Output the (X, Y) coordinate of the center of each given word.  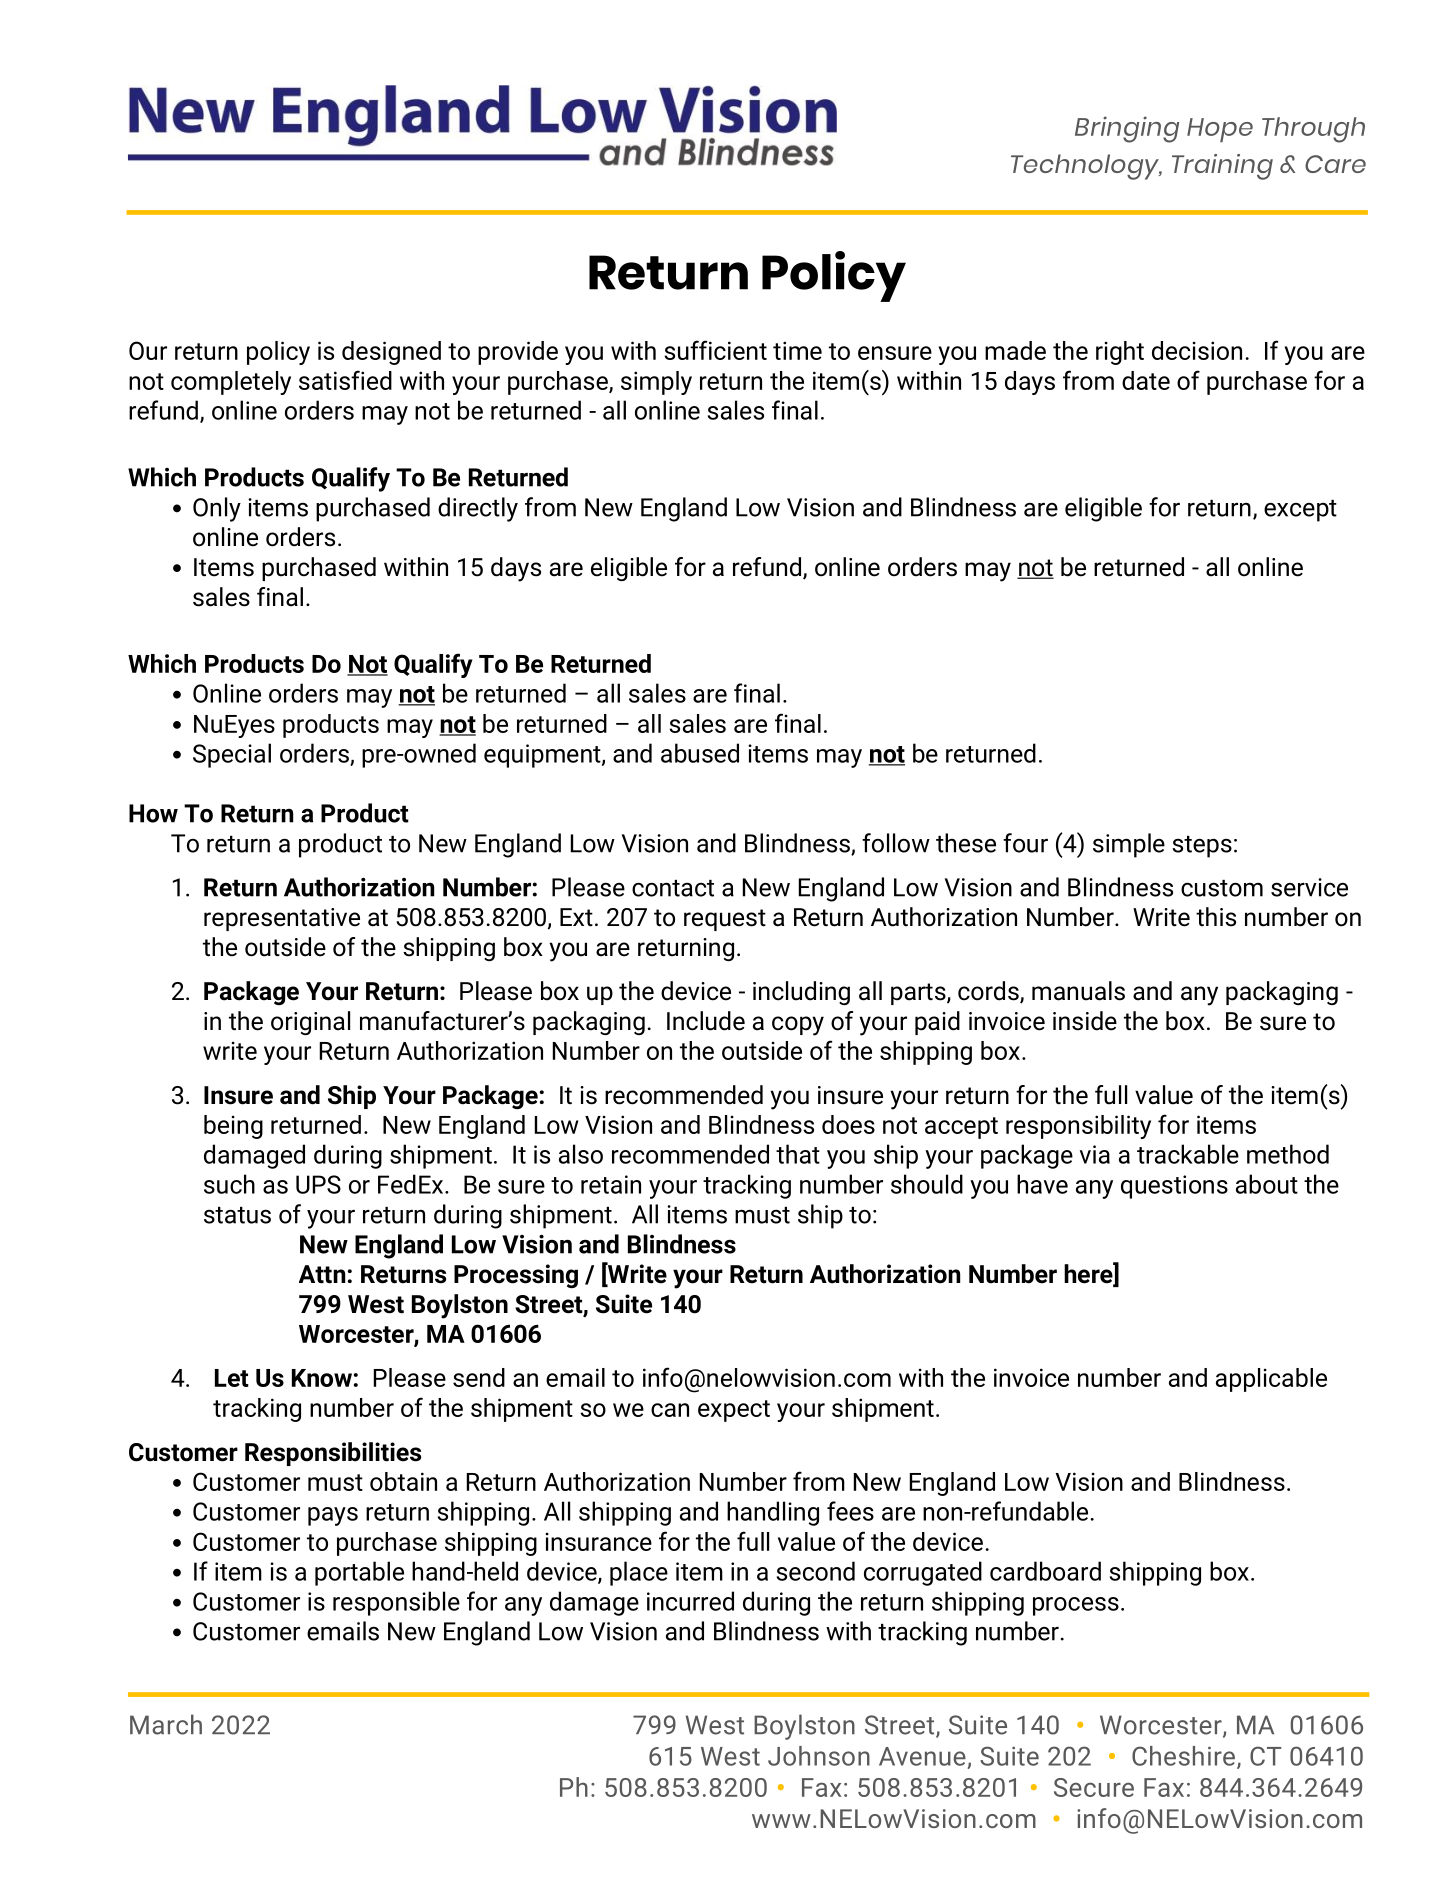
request (725, 920)
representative (282, 919)
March (166, 1724)
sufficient (715, 350)
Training (1222, 167)
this (1216, 917)
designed (391, 353)
